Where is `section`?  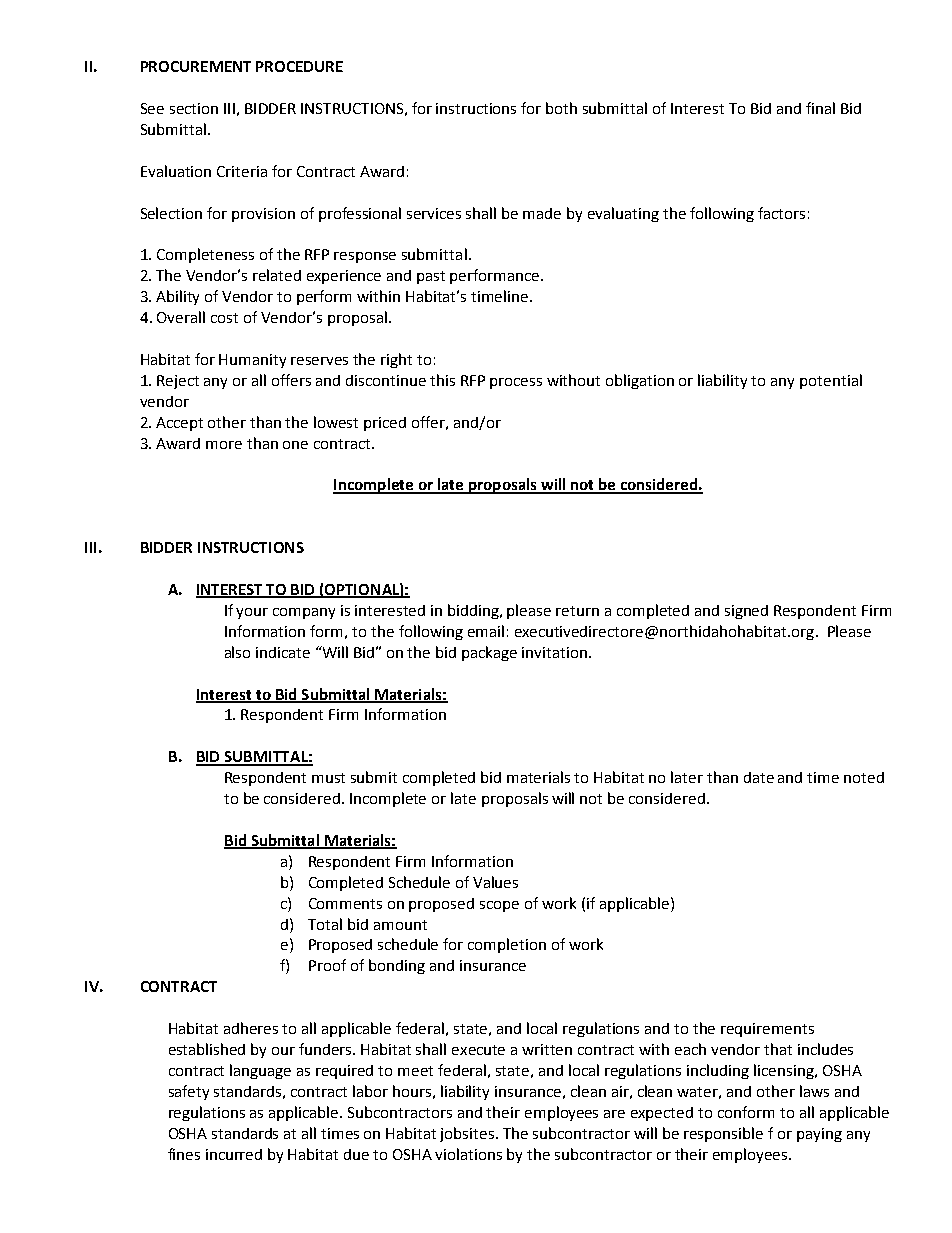 section is located at coordinates (194, 108).
